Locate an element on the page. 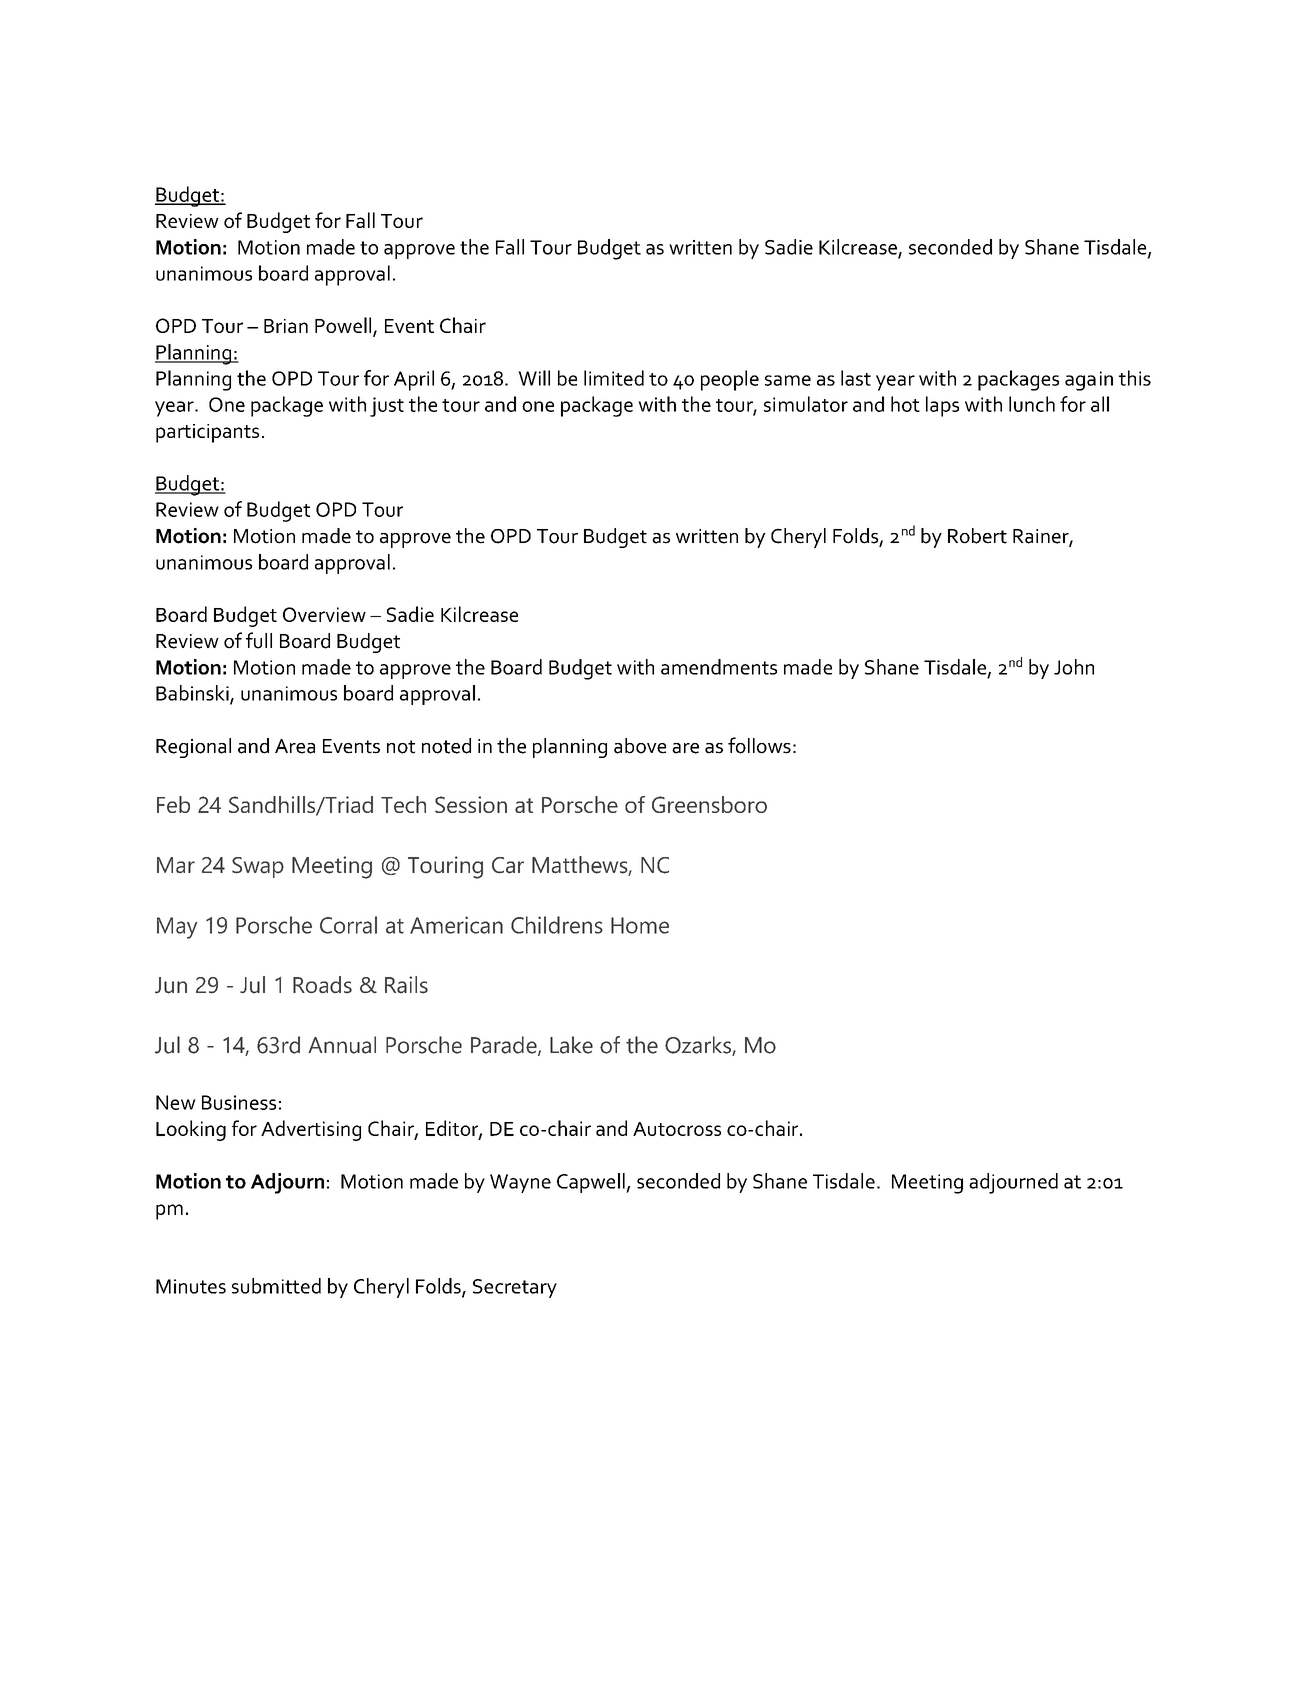 This document has width=1316, height=1703. Home is located at coordinates (640, 925).
